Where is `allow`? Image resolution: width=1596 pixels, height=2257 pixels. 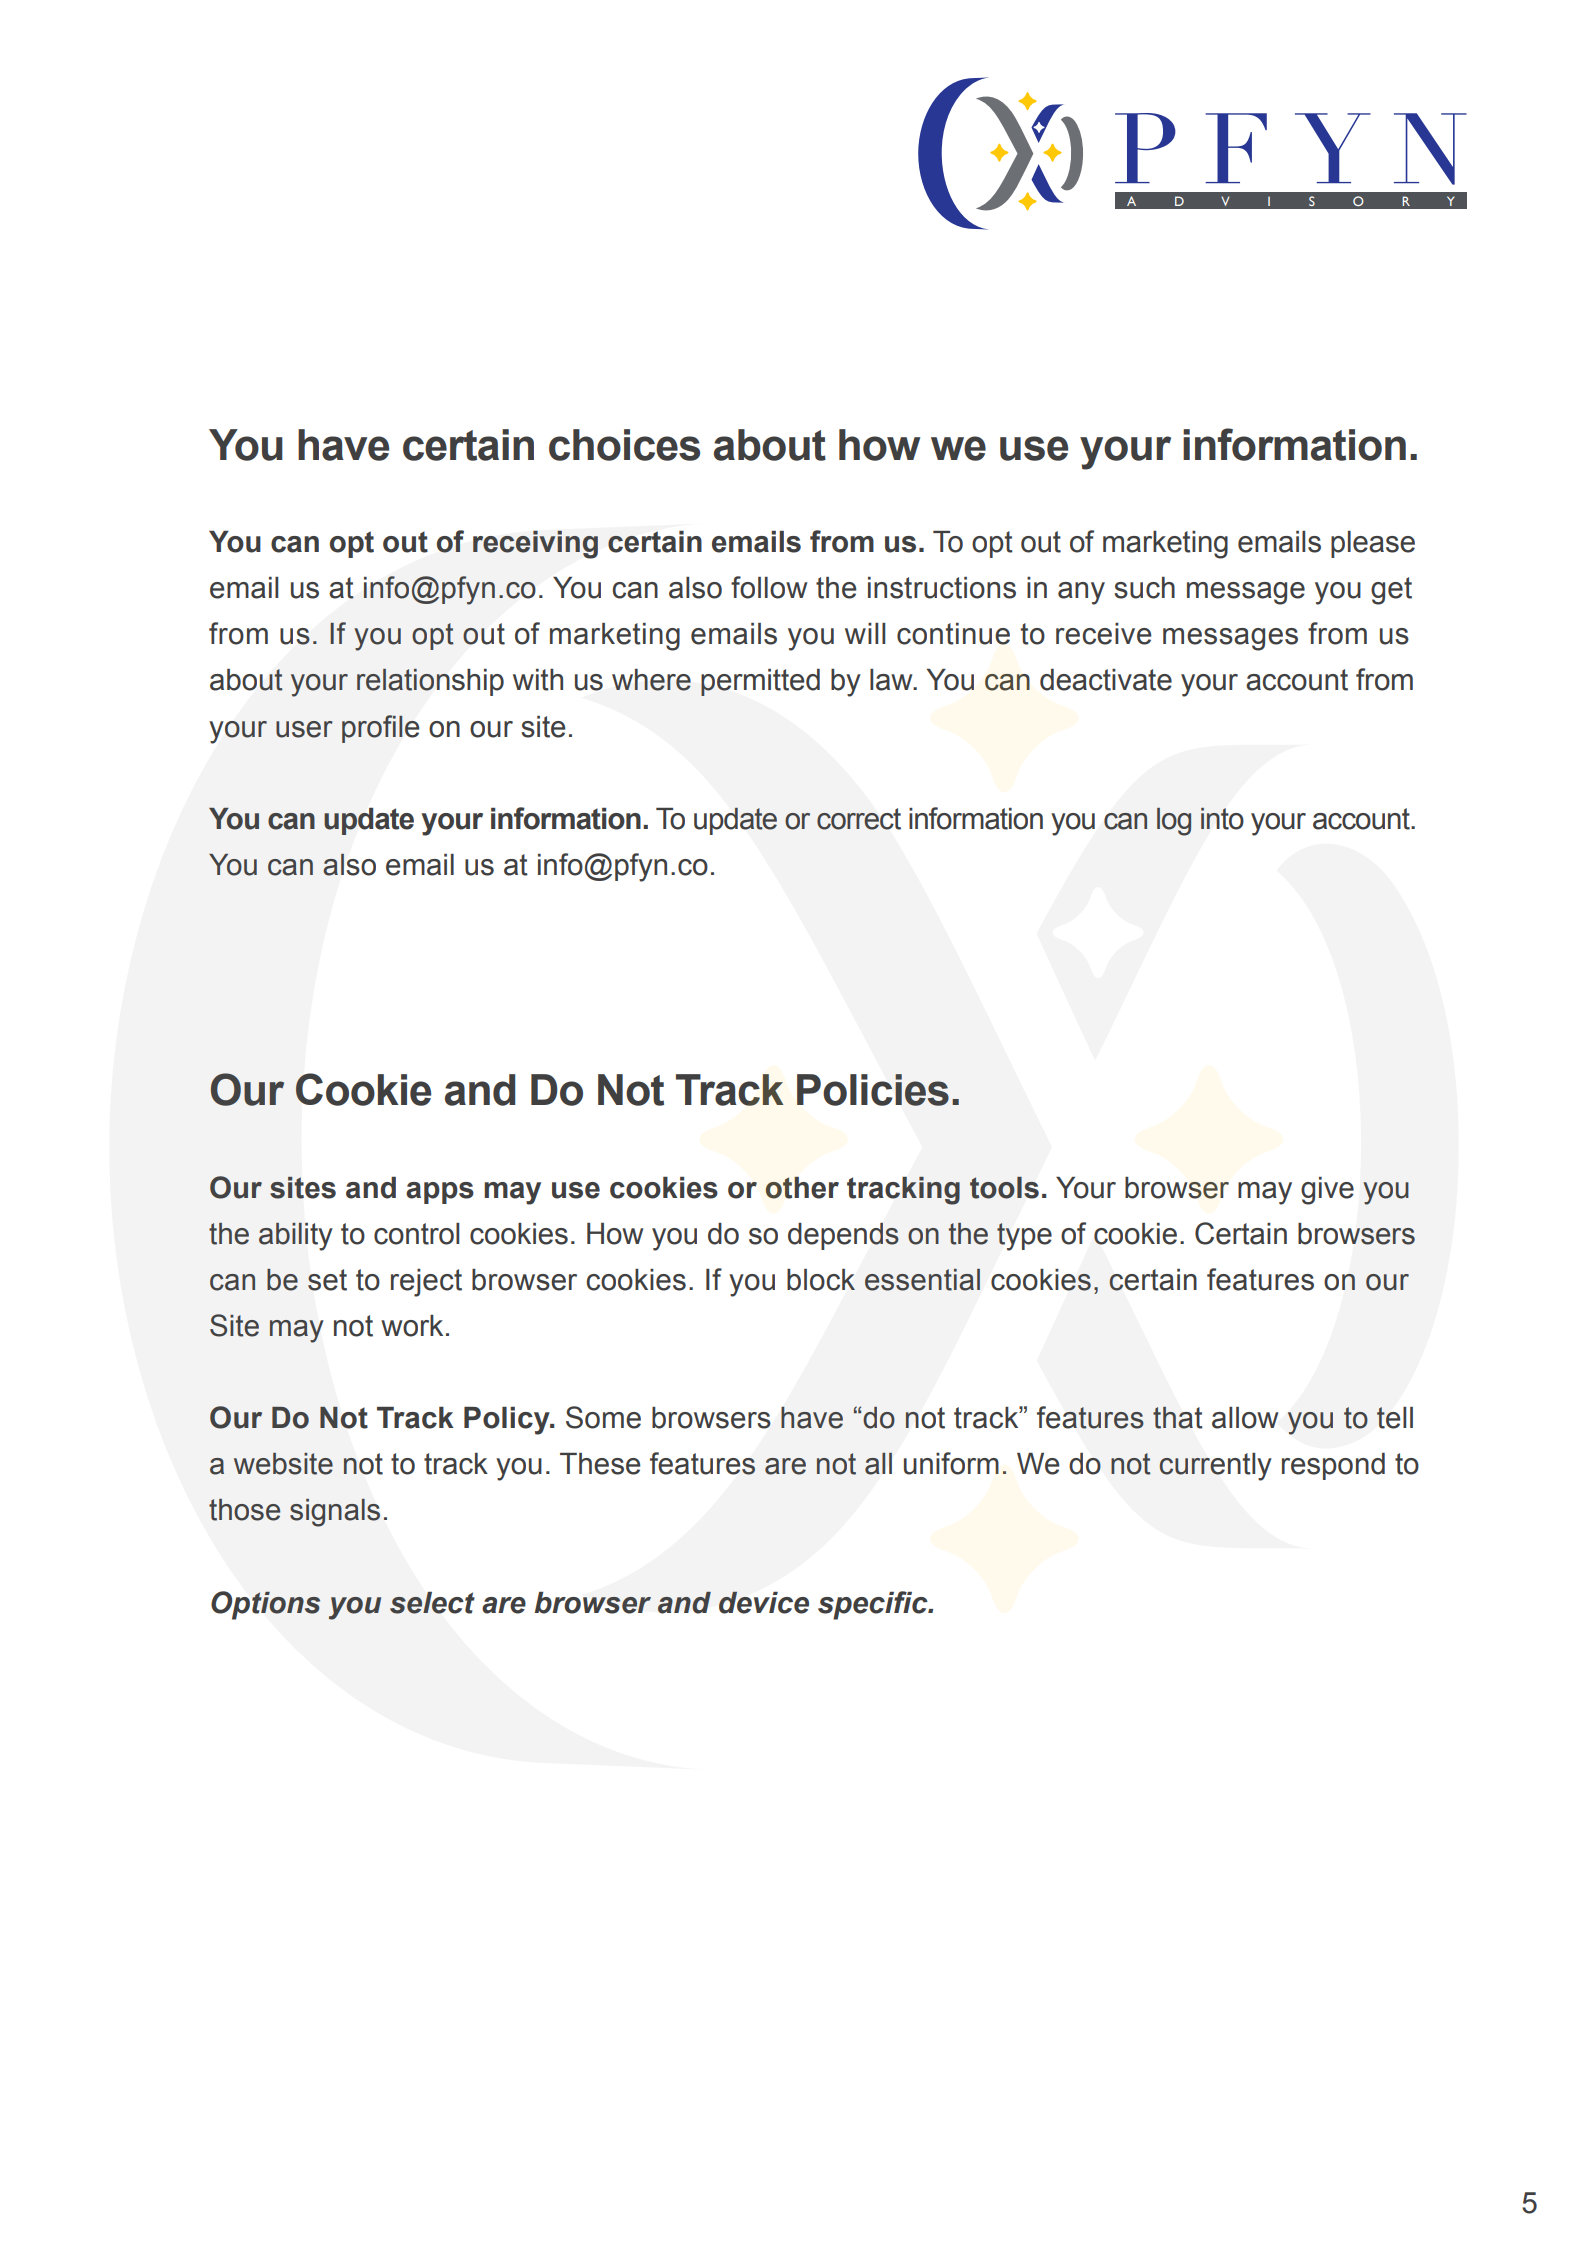
allow is located at coordinates (1245, 1418).
